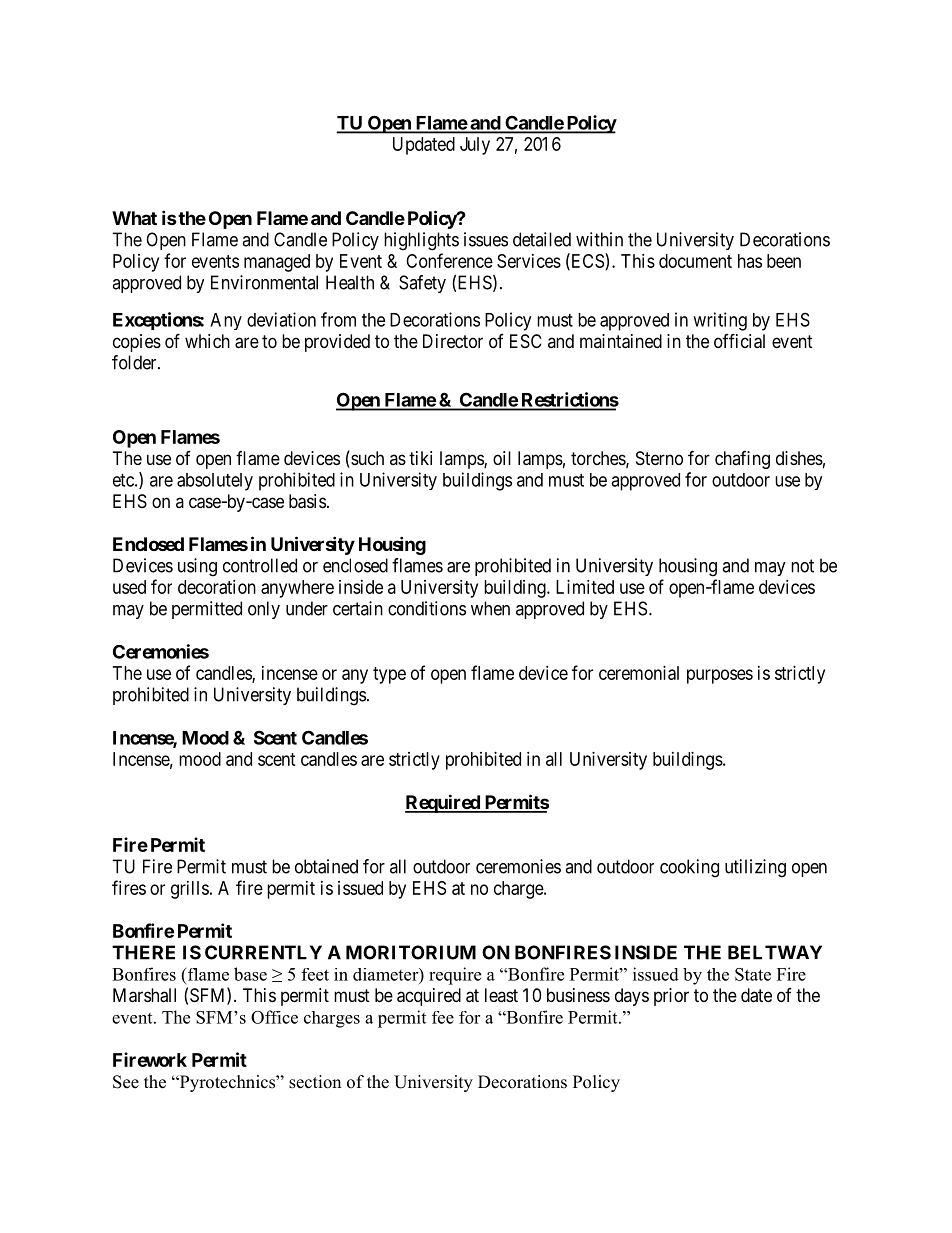 Image resolution: width=952 pixels, height=1233 pixels. What do you see at coordinates (207, 341) in the image?
I see `which` at bounding box center [207, 341].
